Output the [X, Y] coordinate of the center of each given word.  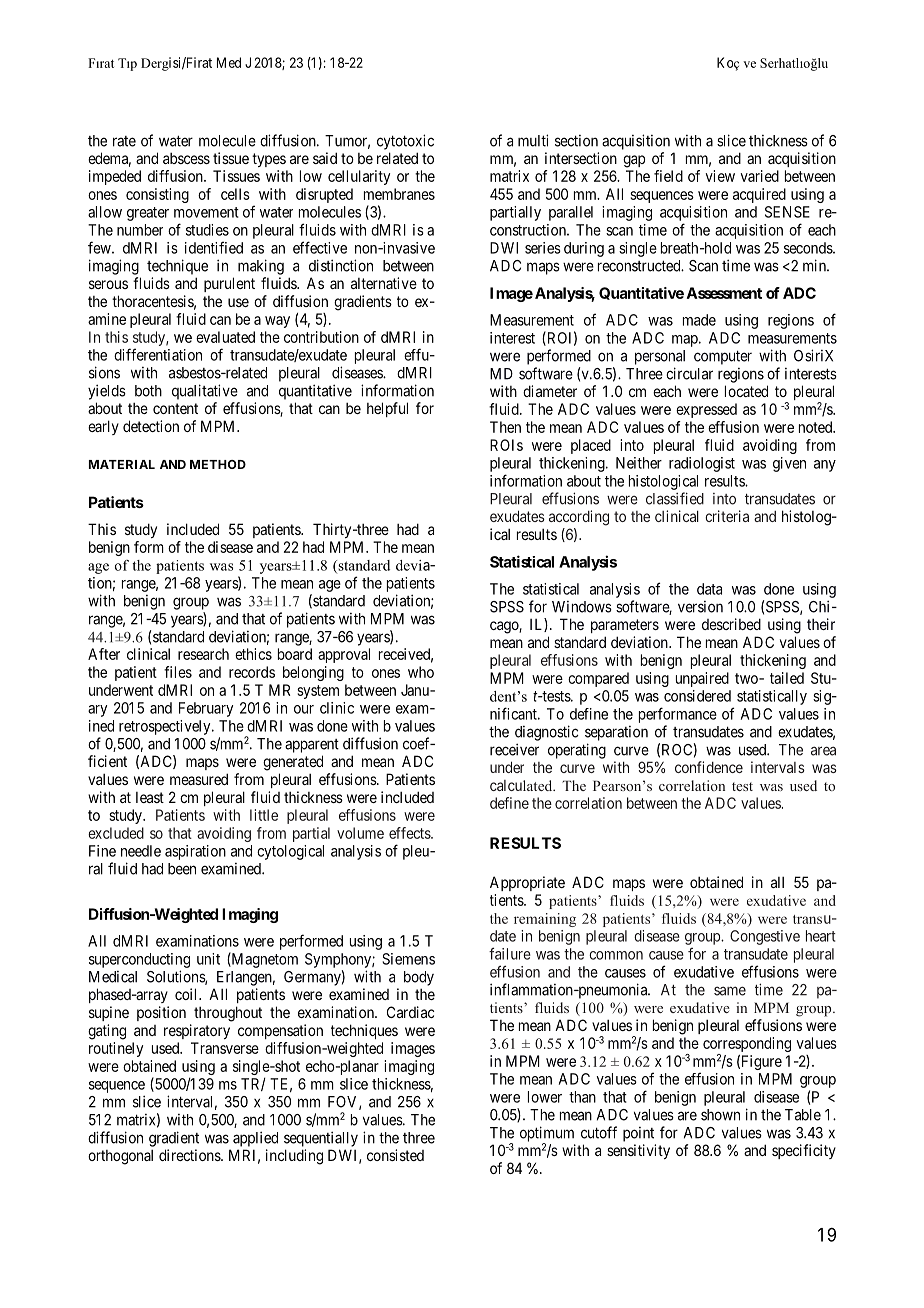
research [203, 654]
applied [255, 1139]
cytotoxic [405, 142]
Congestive [765, 937]
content [175, 408]
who [421, 672]
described [731, 624]
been [182, 869]
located [746, 391]
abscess [186, 158]
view [720, 176]
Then [505, 427]
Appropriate [527, 883]
